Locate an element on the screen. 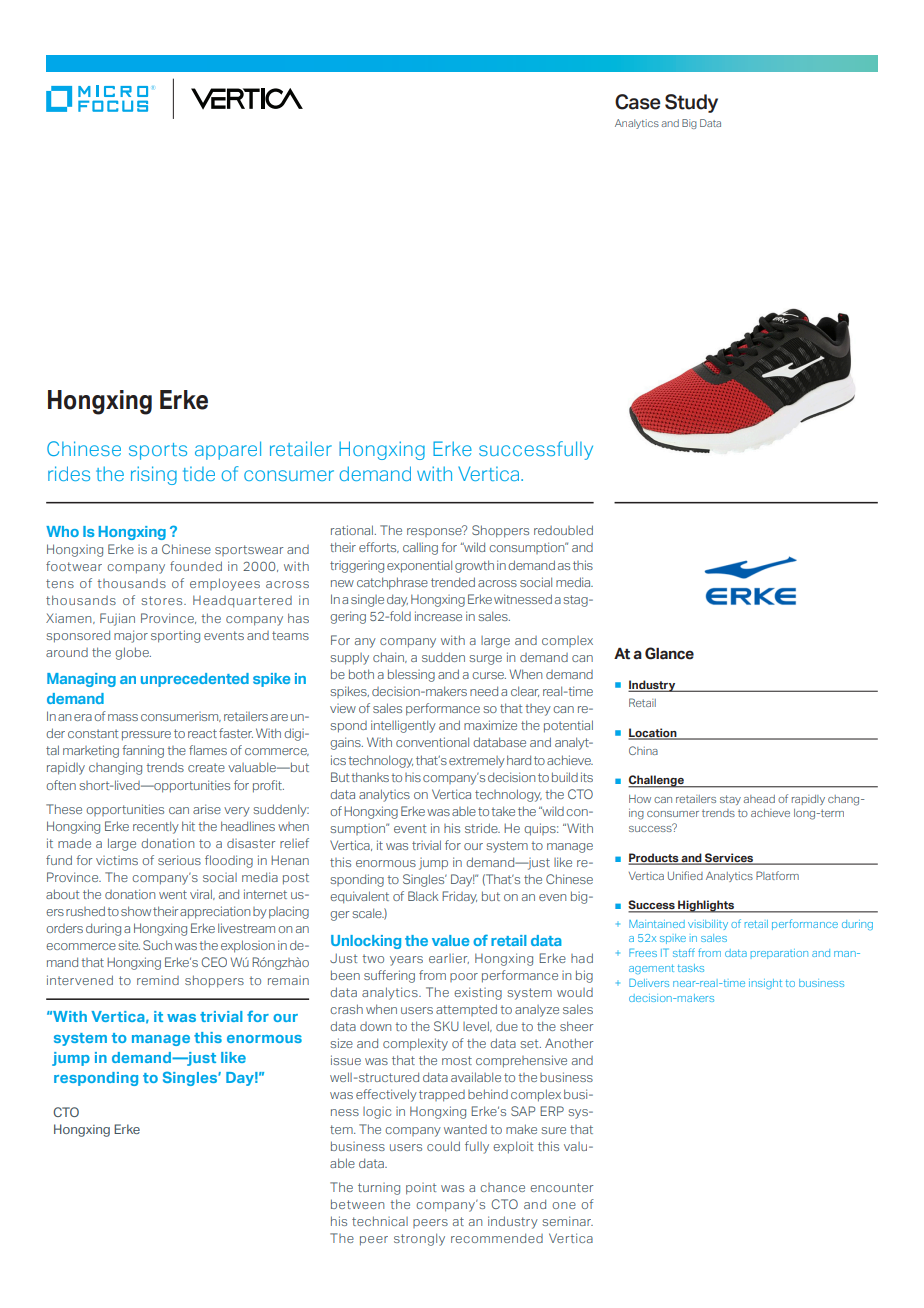 The image size is (924, 1308). redoubled is located at coordinates (563, 530).
